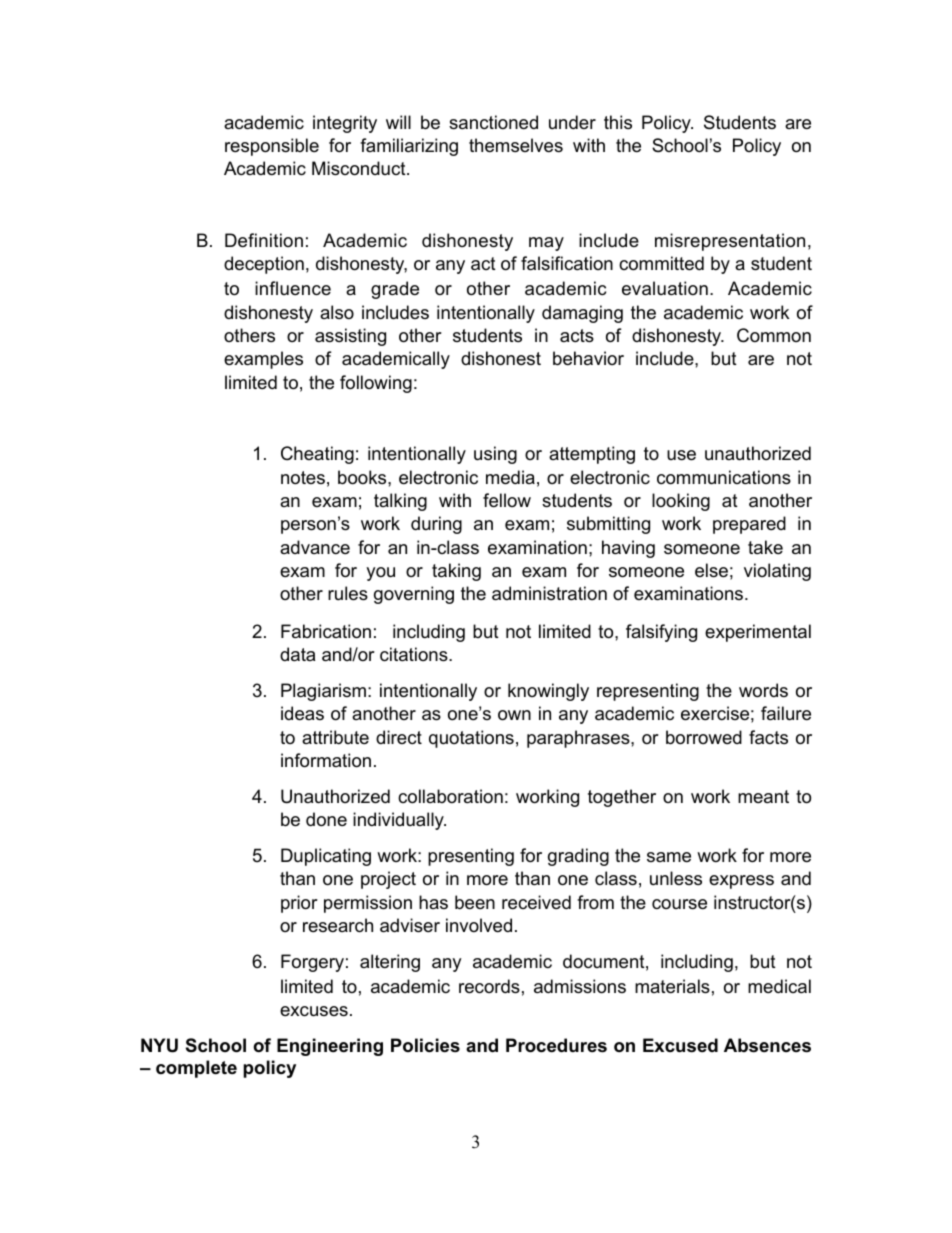 This screenshot has height=1233, width=952. Describe the element at coordinates (297, 654) in the screenshot. I see `data` at that location.
